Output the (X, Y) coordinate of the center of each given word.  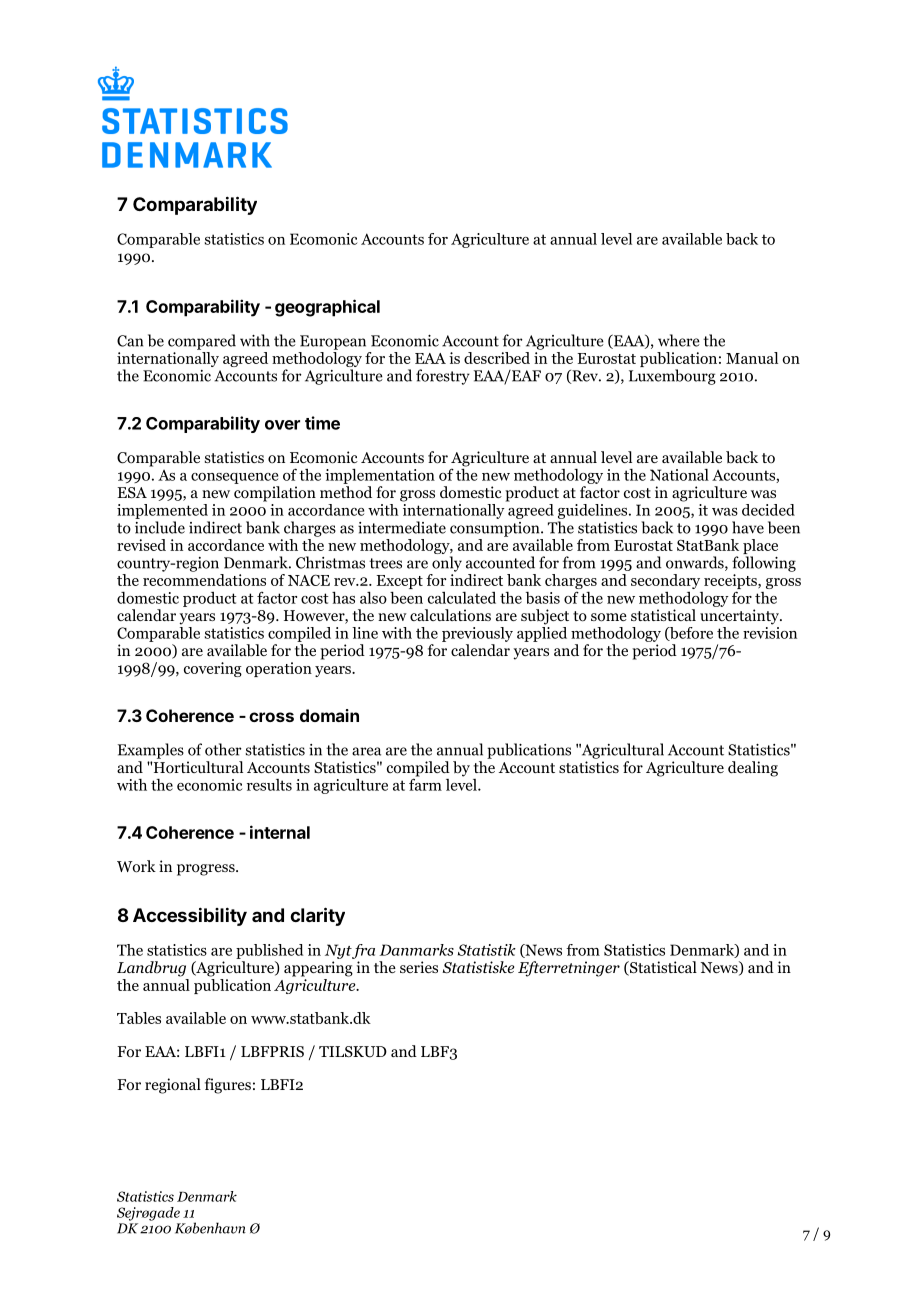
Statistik (487, 950)
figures (228, 1086)
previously (477, 634)
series (419, 967)
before (690, 634)
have (748, 527)
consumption (496, 529)
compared (202, 342)
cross (271, 717)
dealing (753, 769)
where (679, 340)
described (497, 358)
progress (207, 870)
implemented (162, 511)
